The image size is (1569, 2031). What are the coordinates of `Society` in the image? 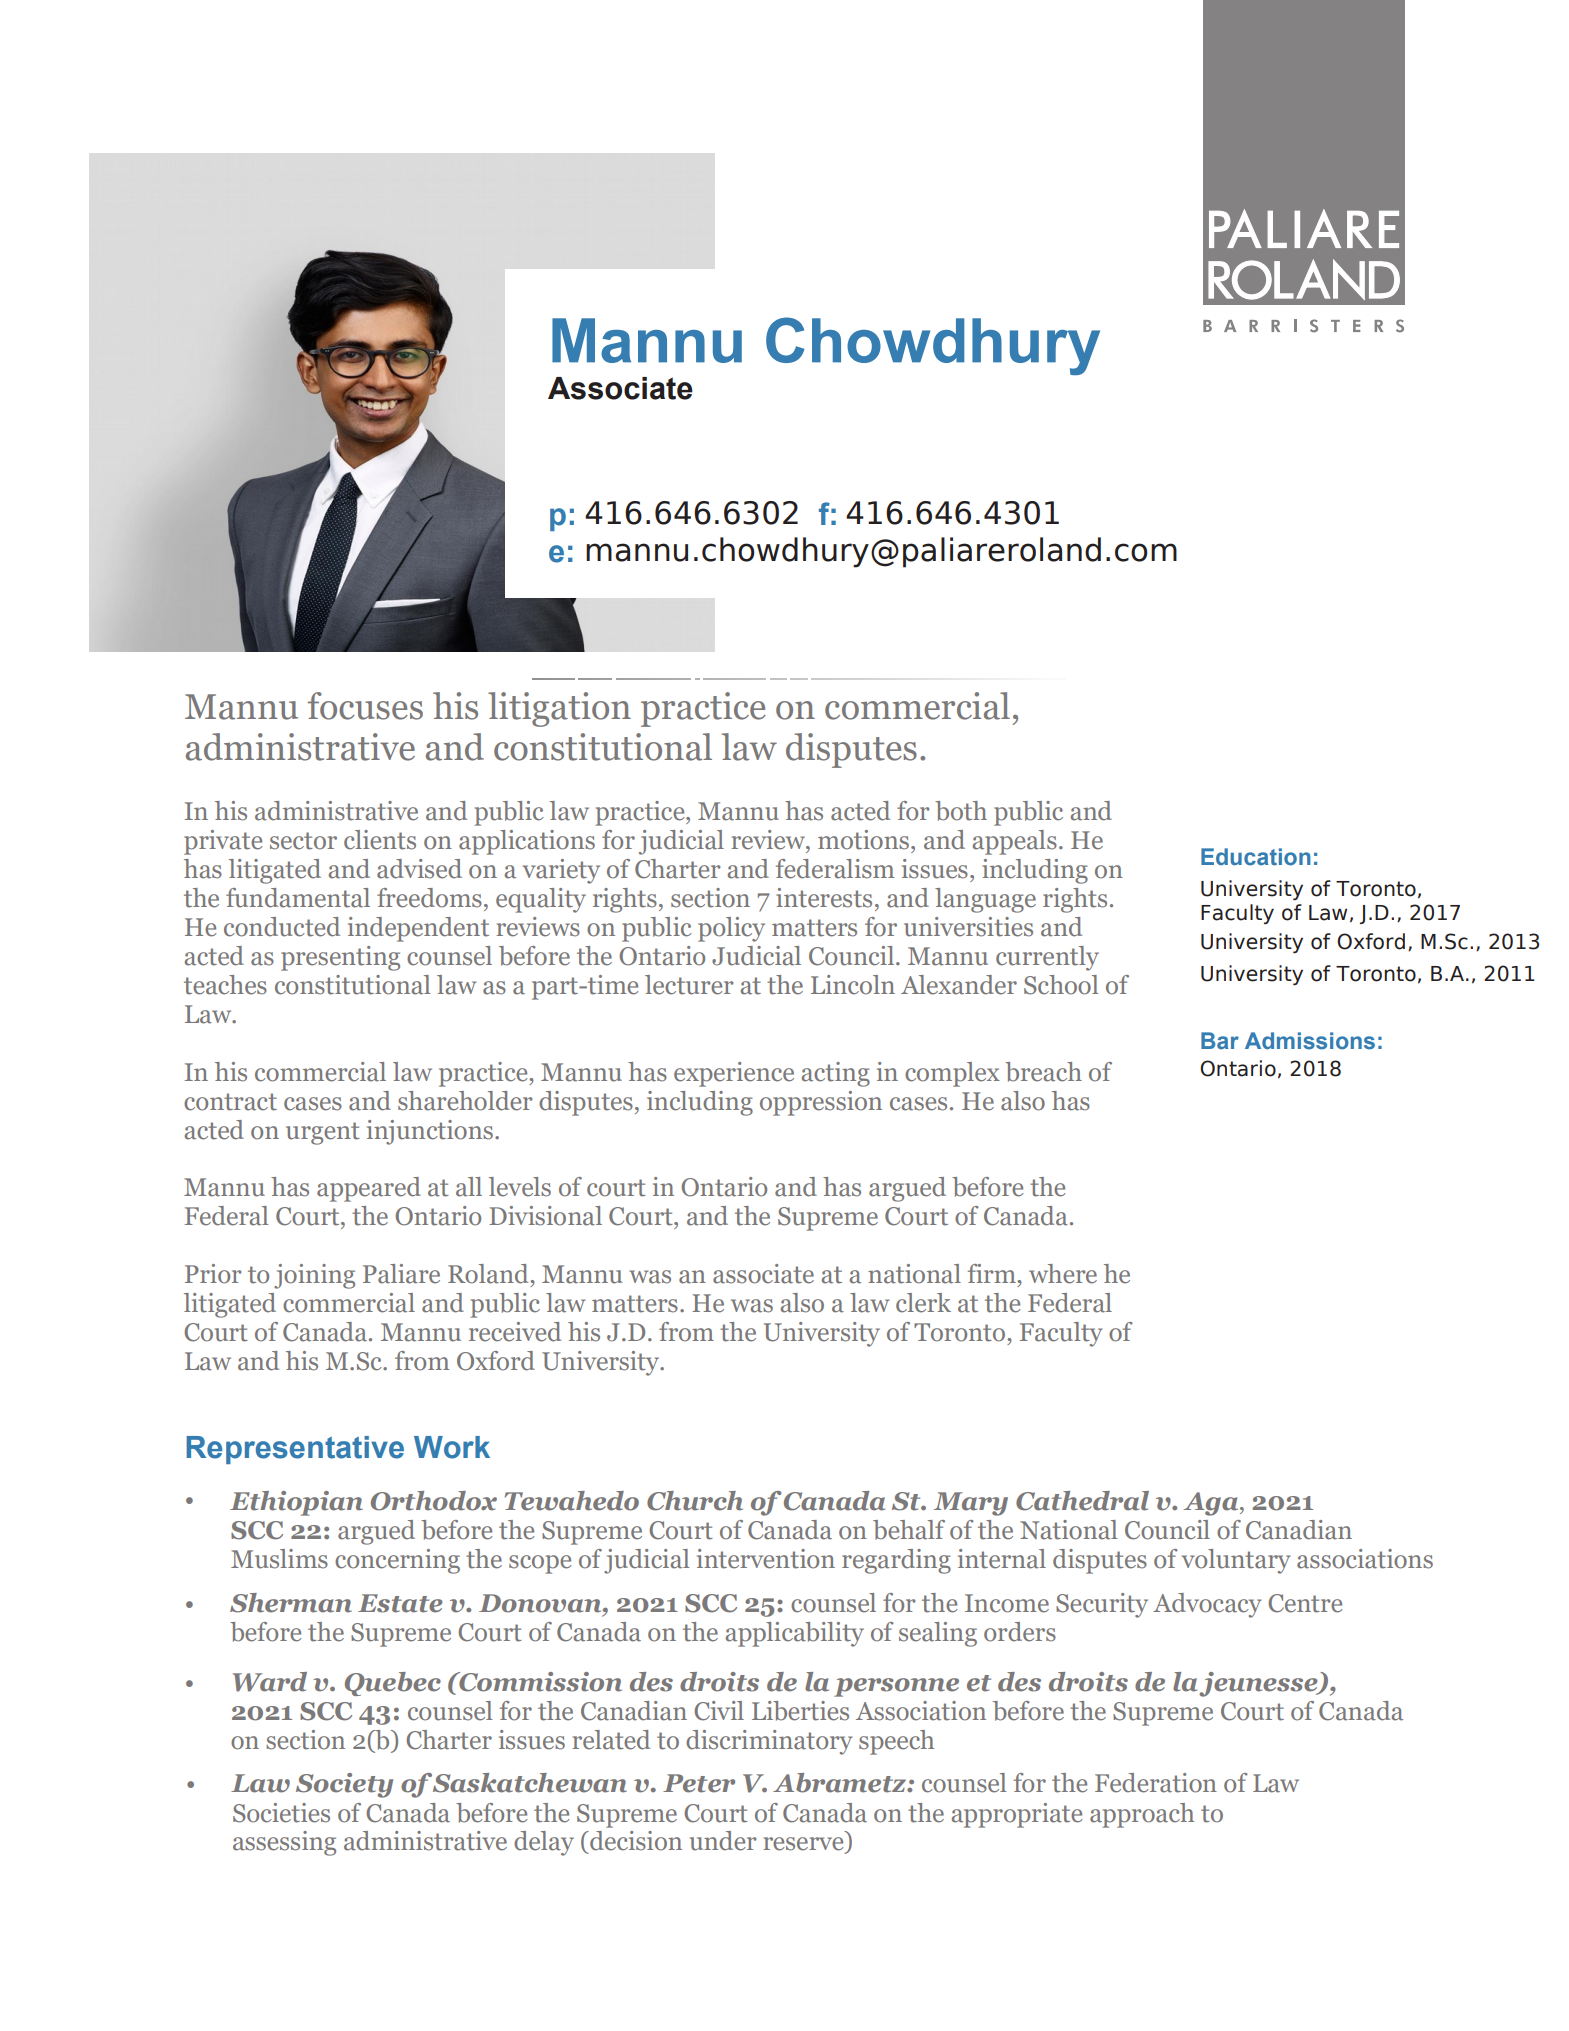 It's located at (344, 1785).
